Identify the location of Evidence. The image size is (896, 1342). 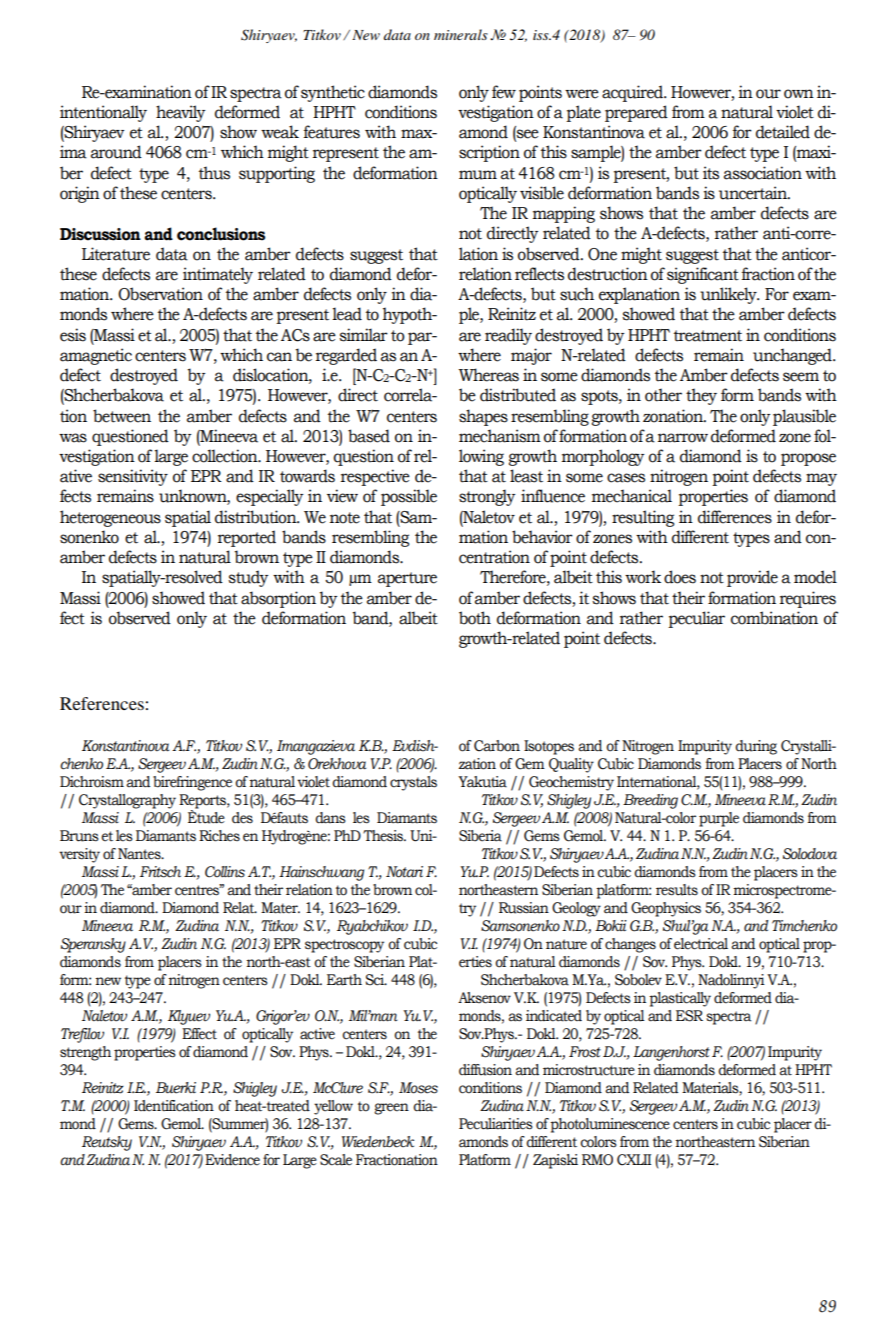
(232, 1160).
